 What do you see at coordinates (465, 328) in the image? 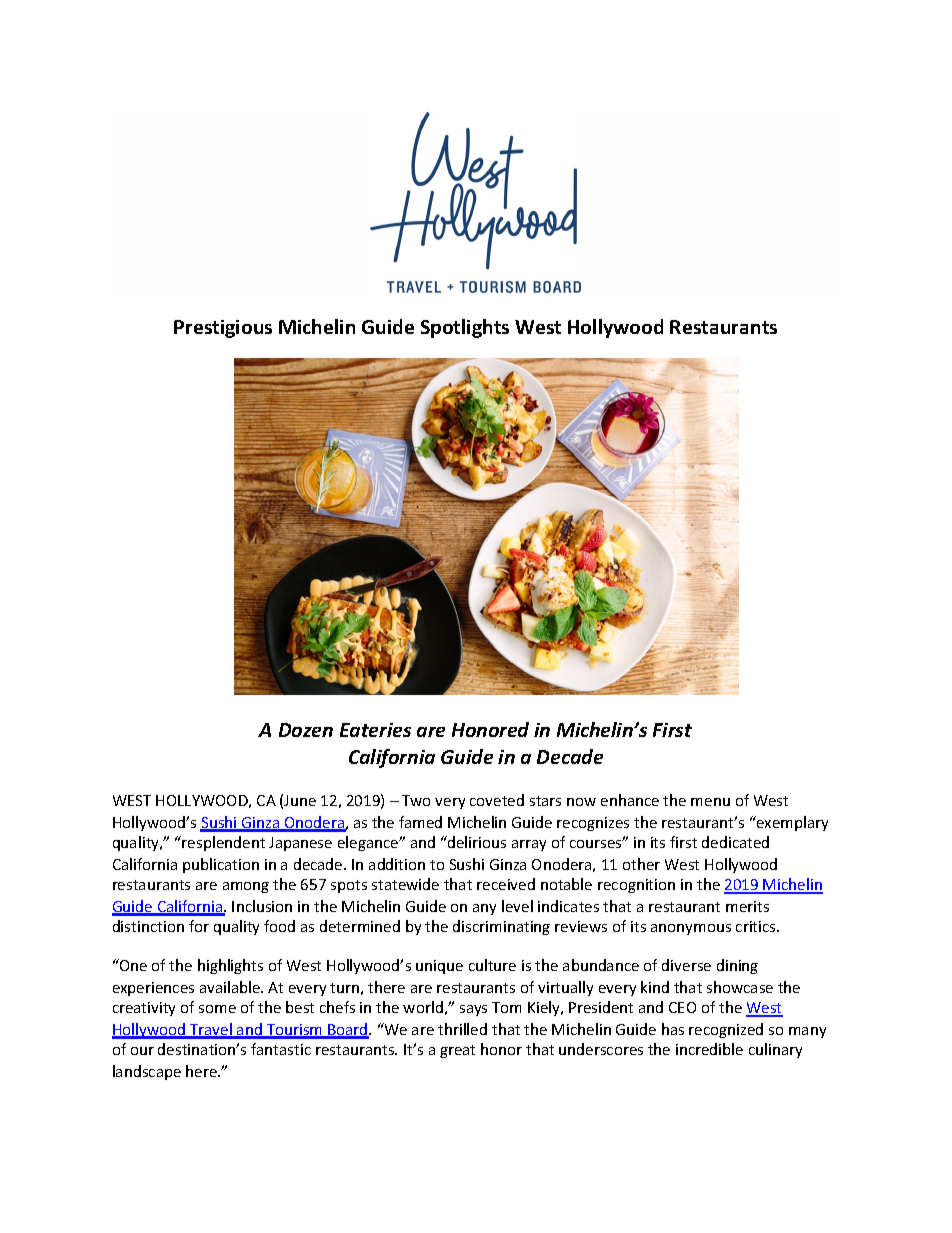
I see `Spotlights` at bounding box center [465, 328].
